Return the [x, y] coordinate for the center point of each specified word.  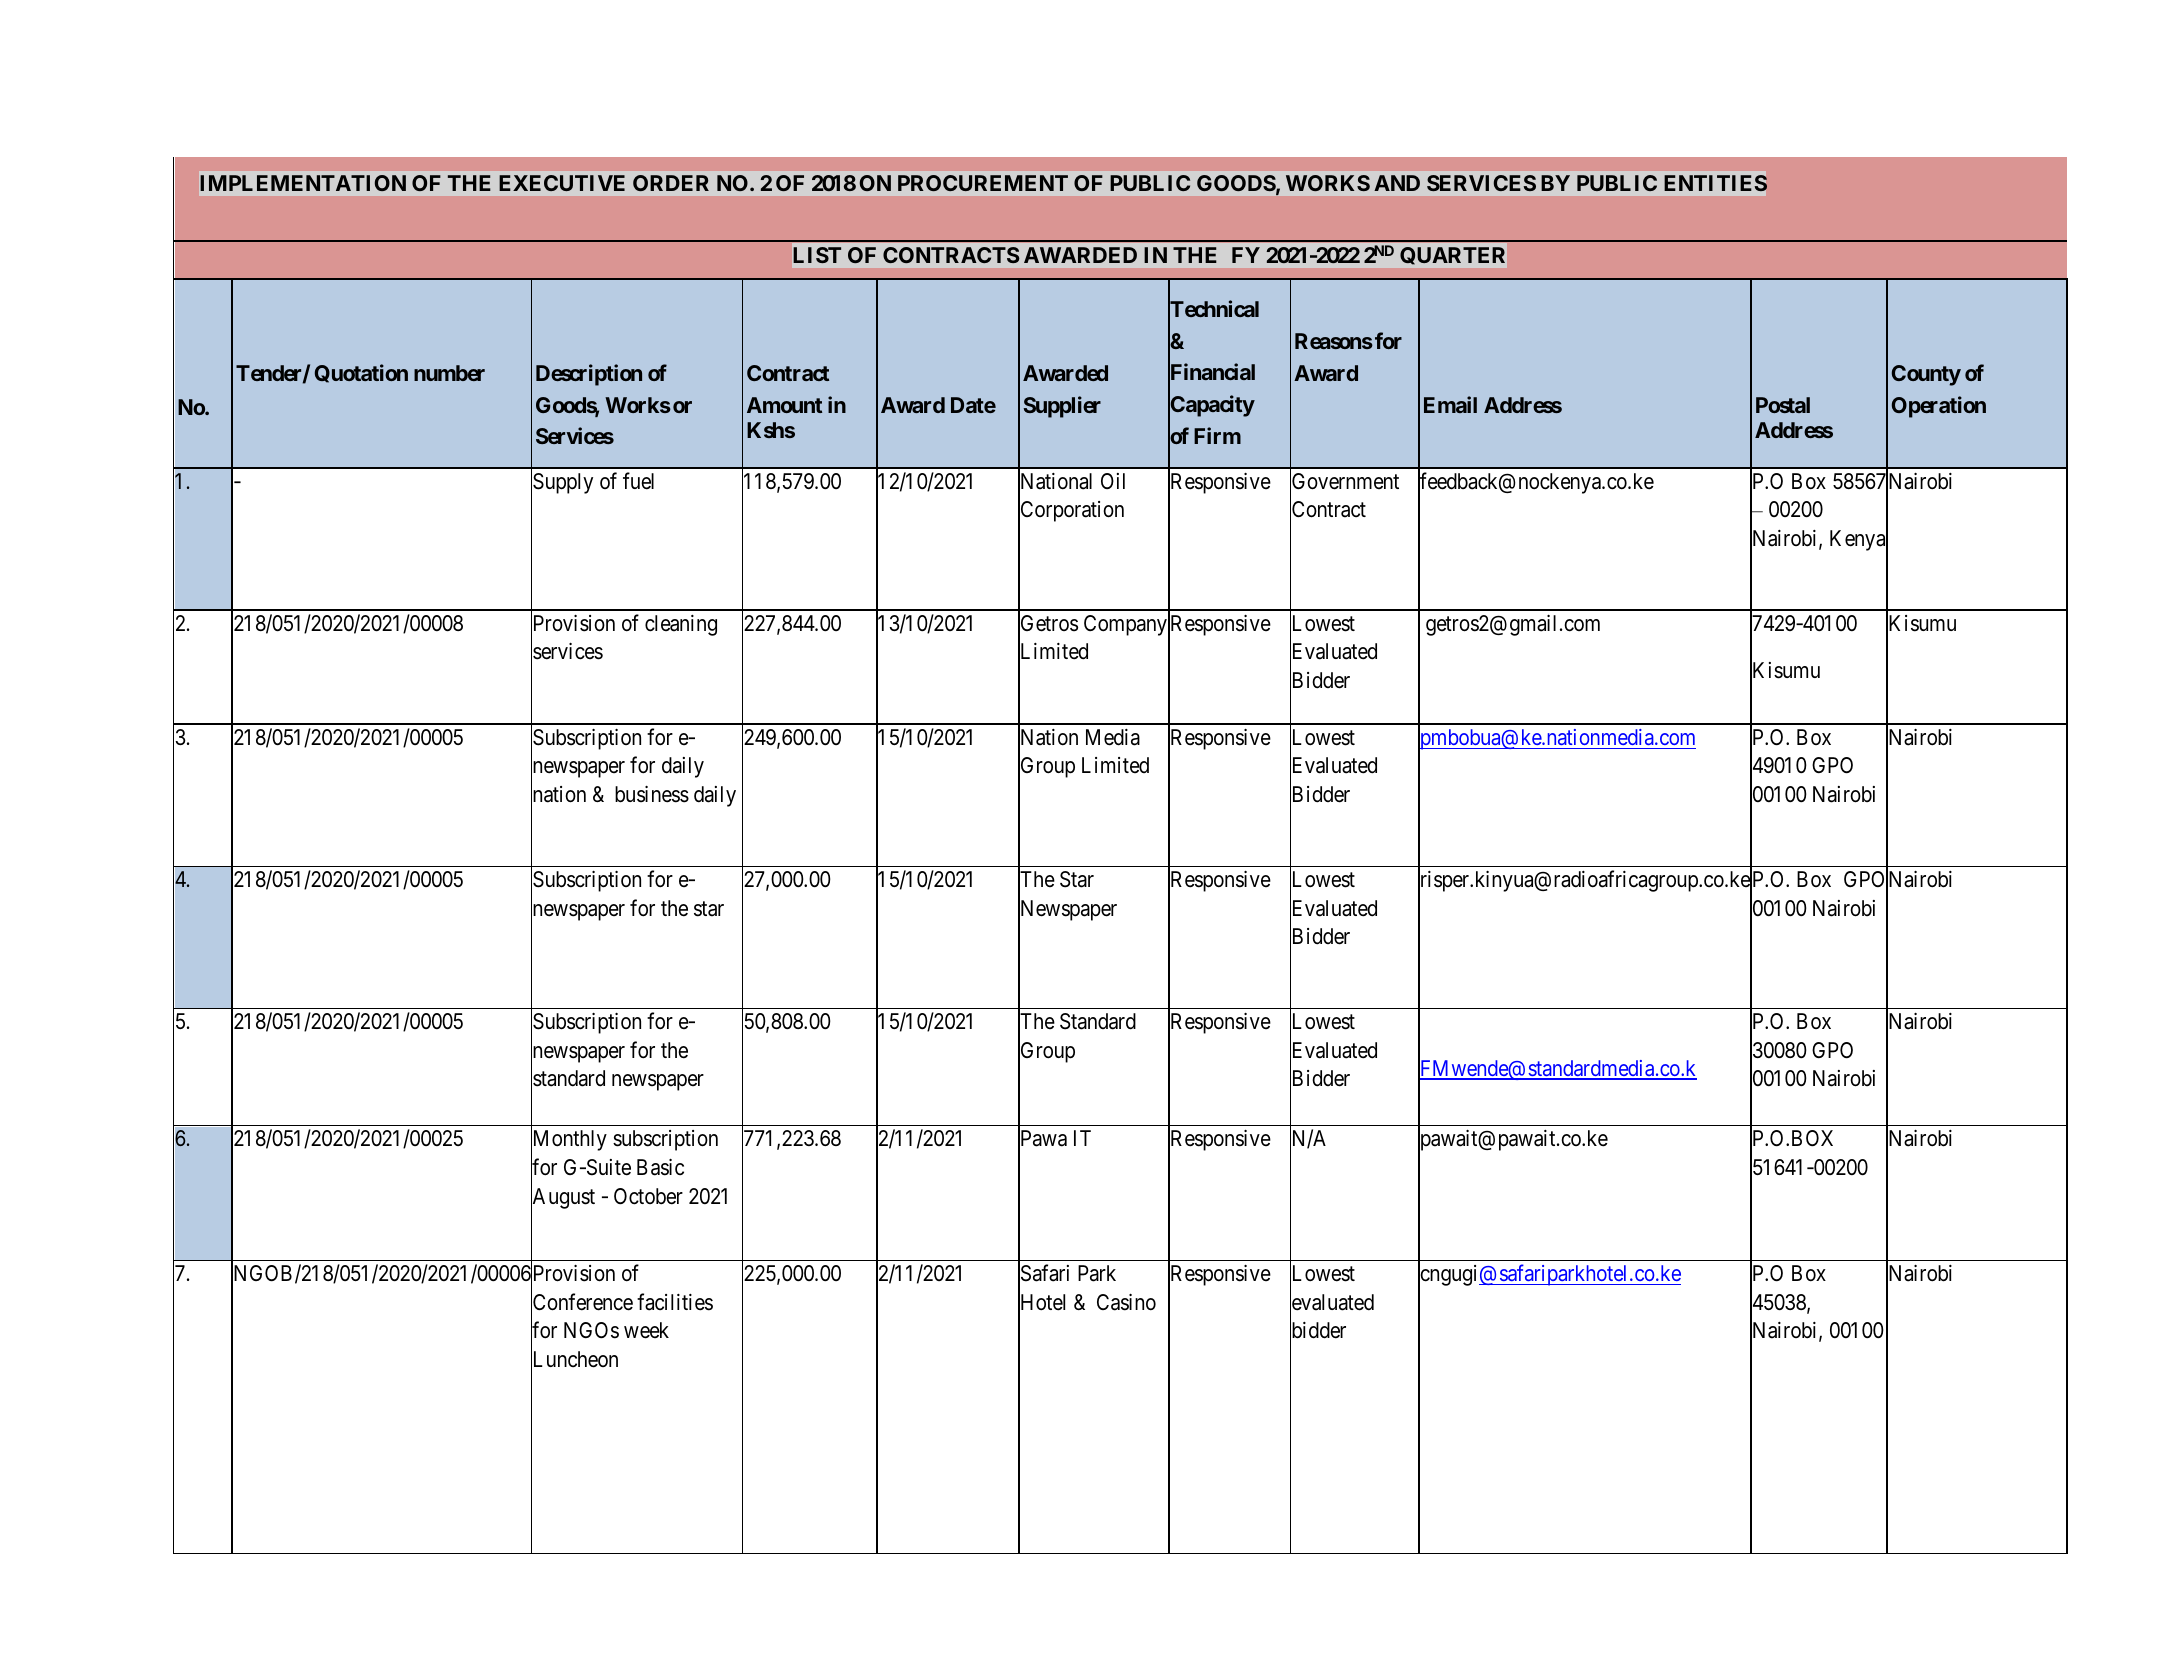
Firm [1217, 435]
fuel [638, 481]
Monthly [569, 1141]
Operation [1939, 407]
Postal [1783, 405]
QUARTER [1452, 255]
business [652, 794]
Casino [1126, 1302]
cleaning [681, 625]
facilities [675, 1302]
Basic [660, 1167]
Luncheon [574, 1360]
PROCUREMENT [983, 183]
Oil [1113, 481]
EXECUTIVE [562, 183]
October [648, 1196]
